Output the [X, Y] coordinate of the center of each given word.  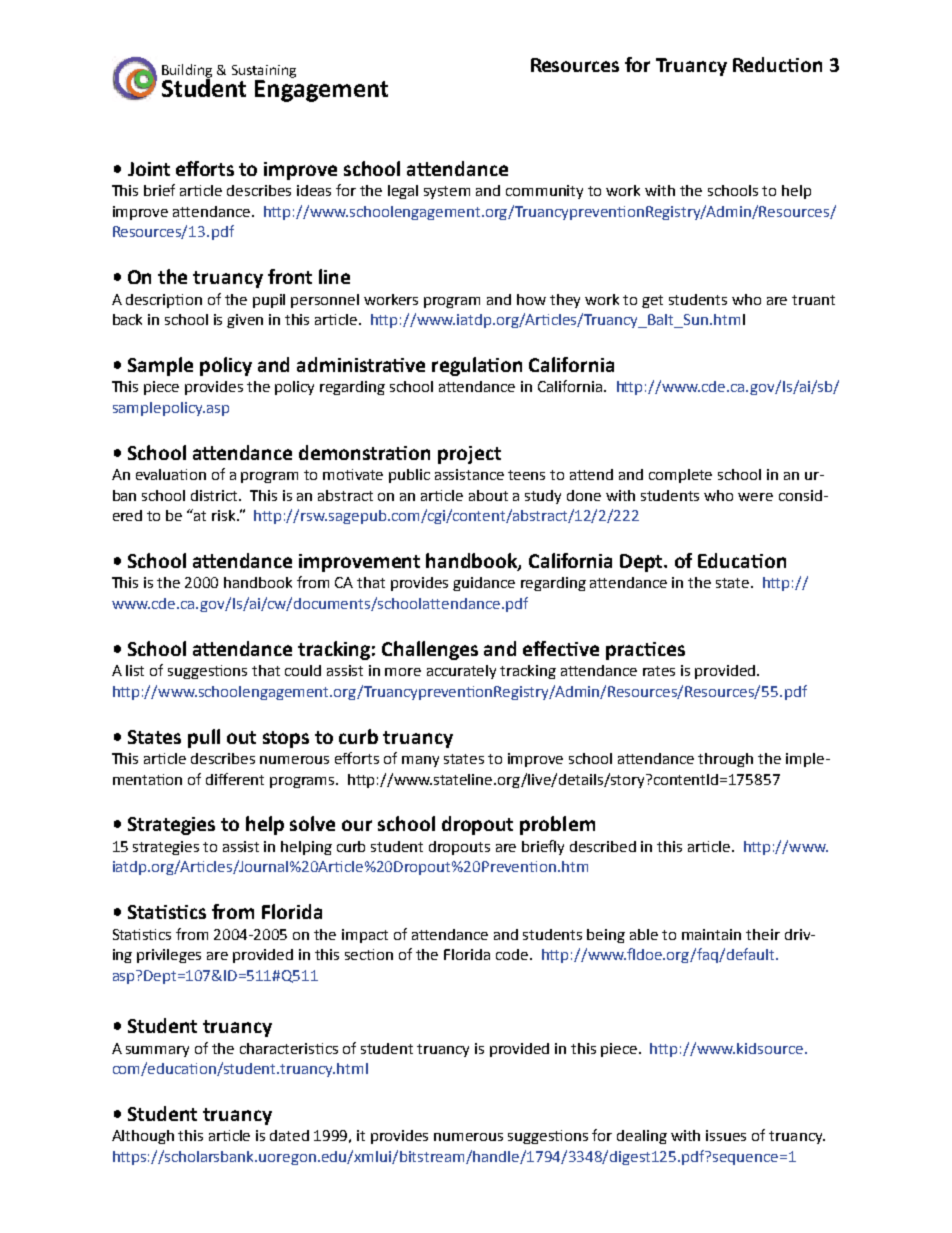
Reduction [777, 64]
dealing [642, 1137]
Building [187, 72]
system [447, 192]
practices [645, 651]
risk [225, 515]
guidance [484, 584]
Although [143, 1137]
